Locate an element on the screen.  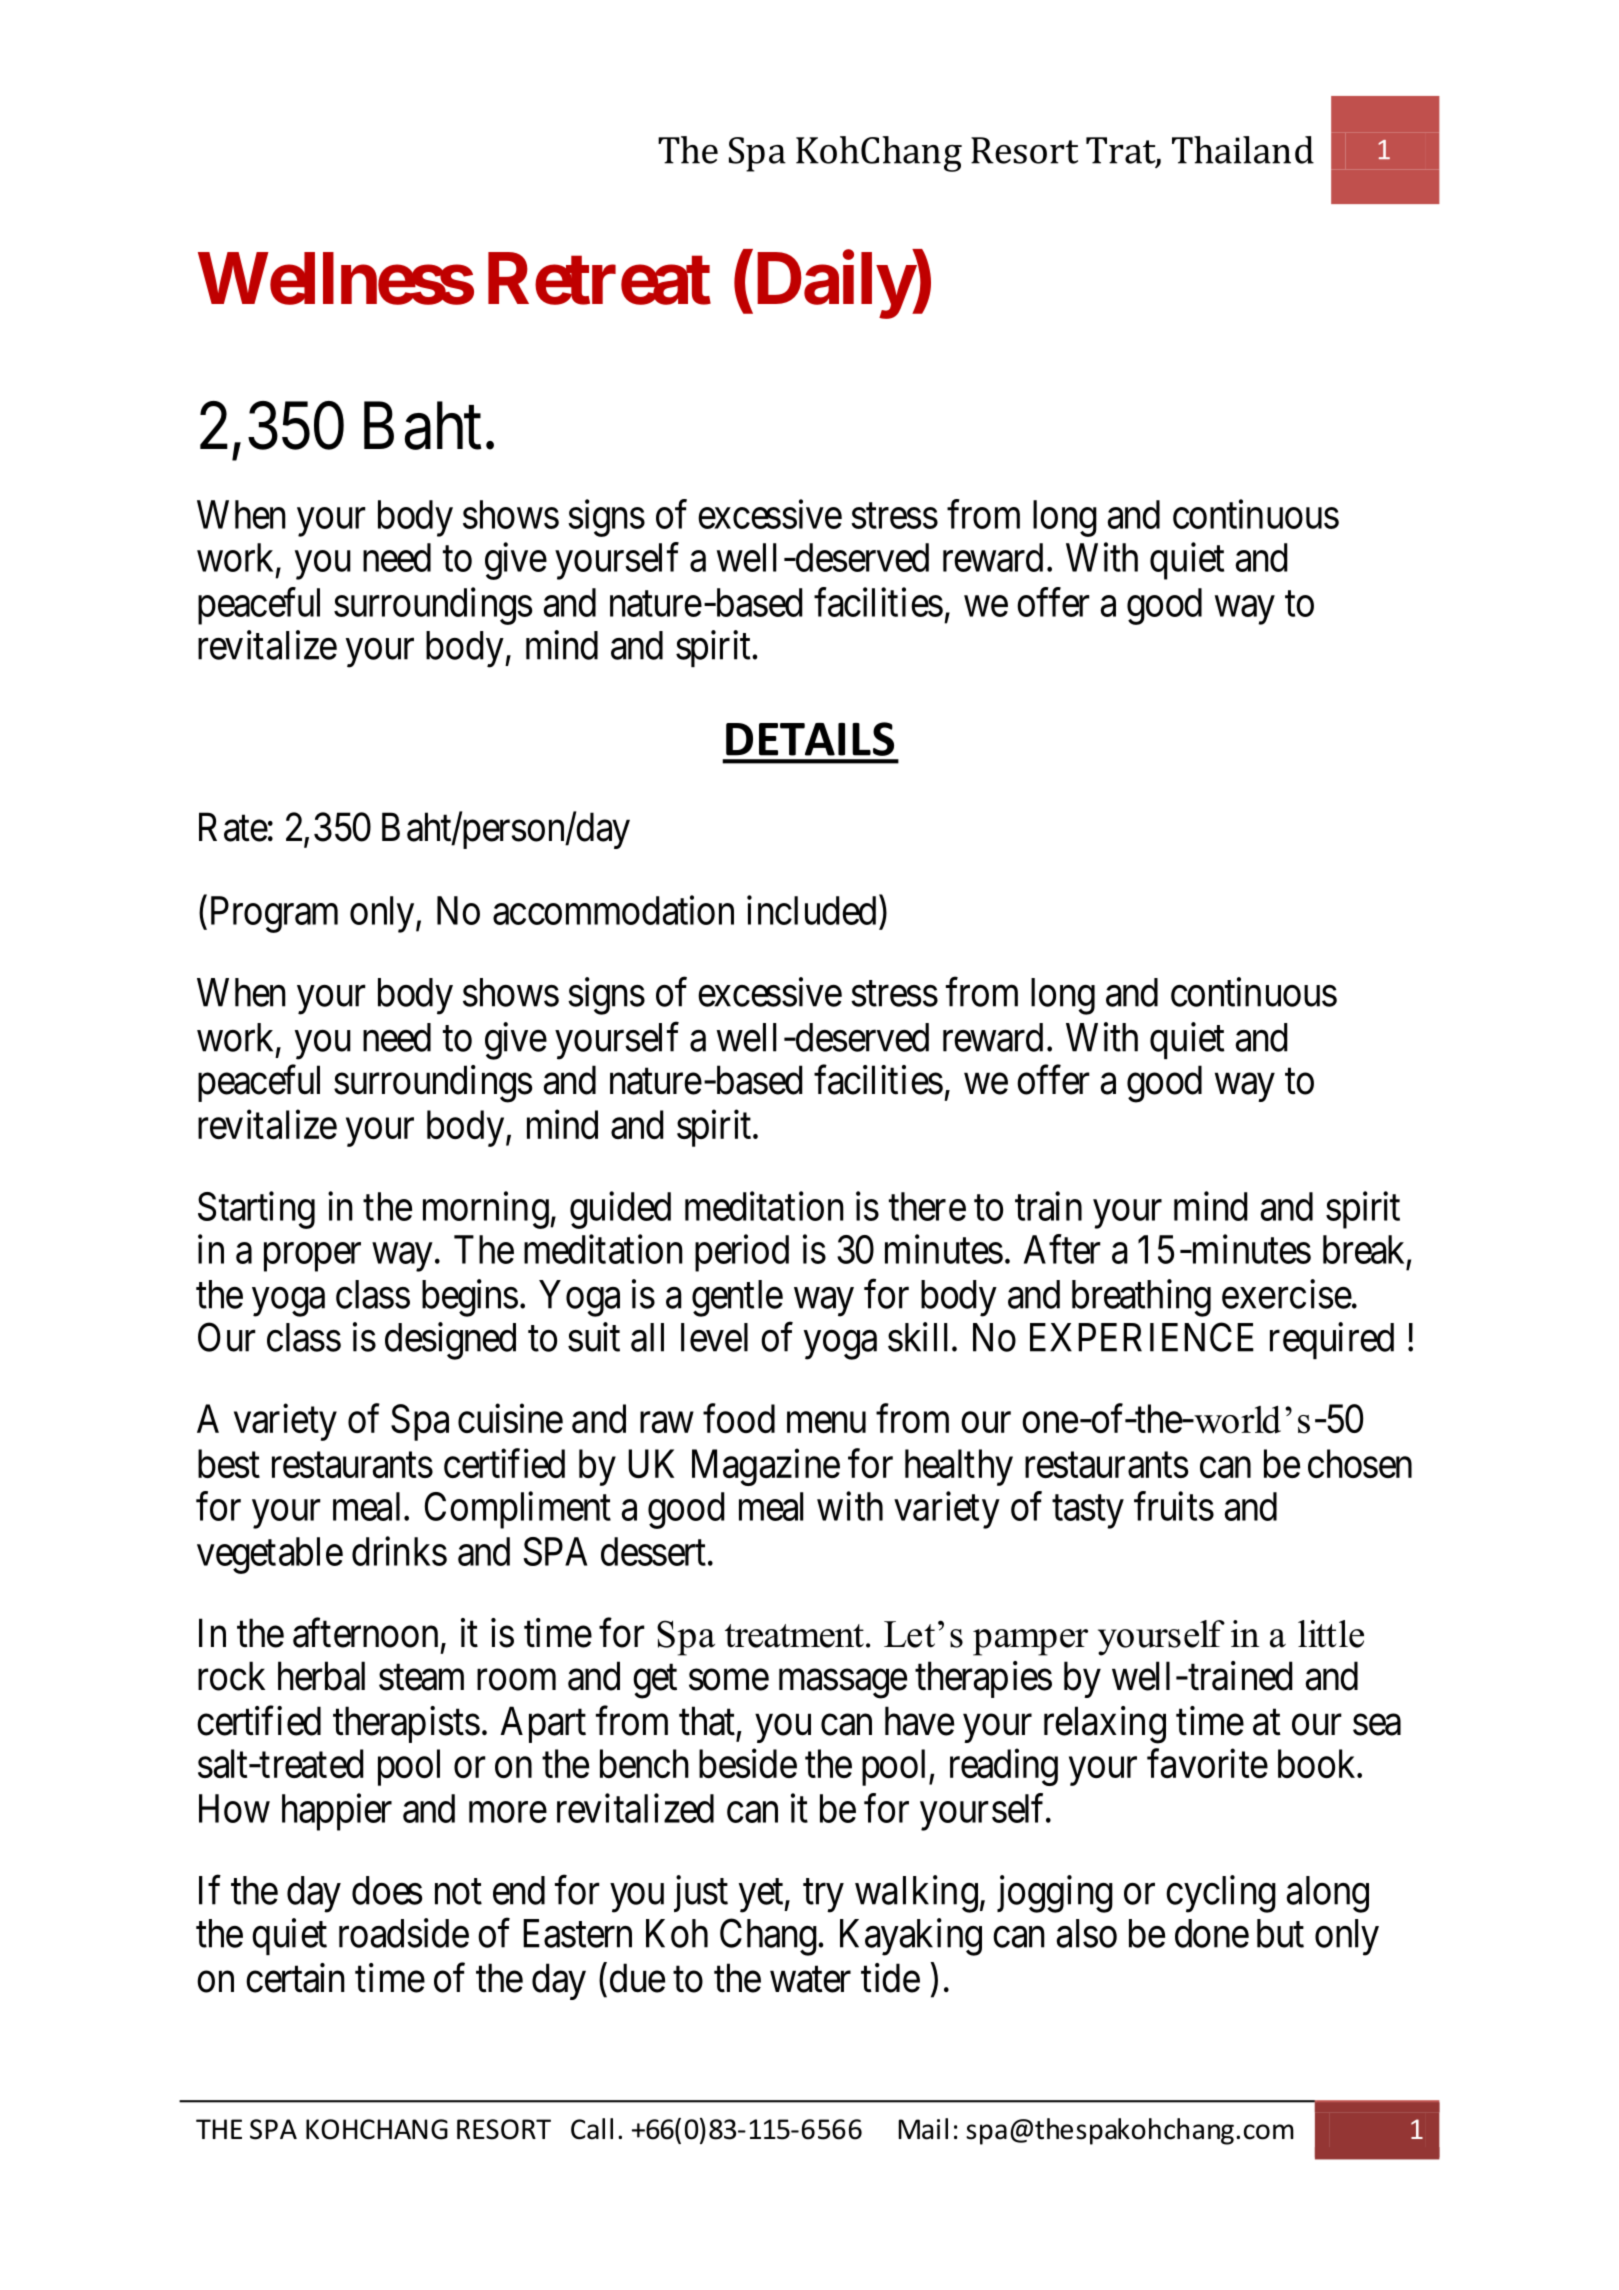
herbal is located at coordinates (321, 1676).
